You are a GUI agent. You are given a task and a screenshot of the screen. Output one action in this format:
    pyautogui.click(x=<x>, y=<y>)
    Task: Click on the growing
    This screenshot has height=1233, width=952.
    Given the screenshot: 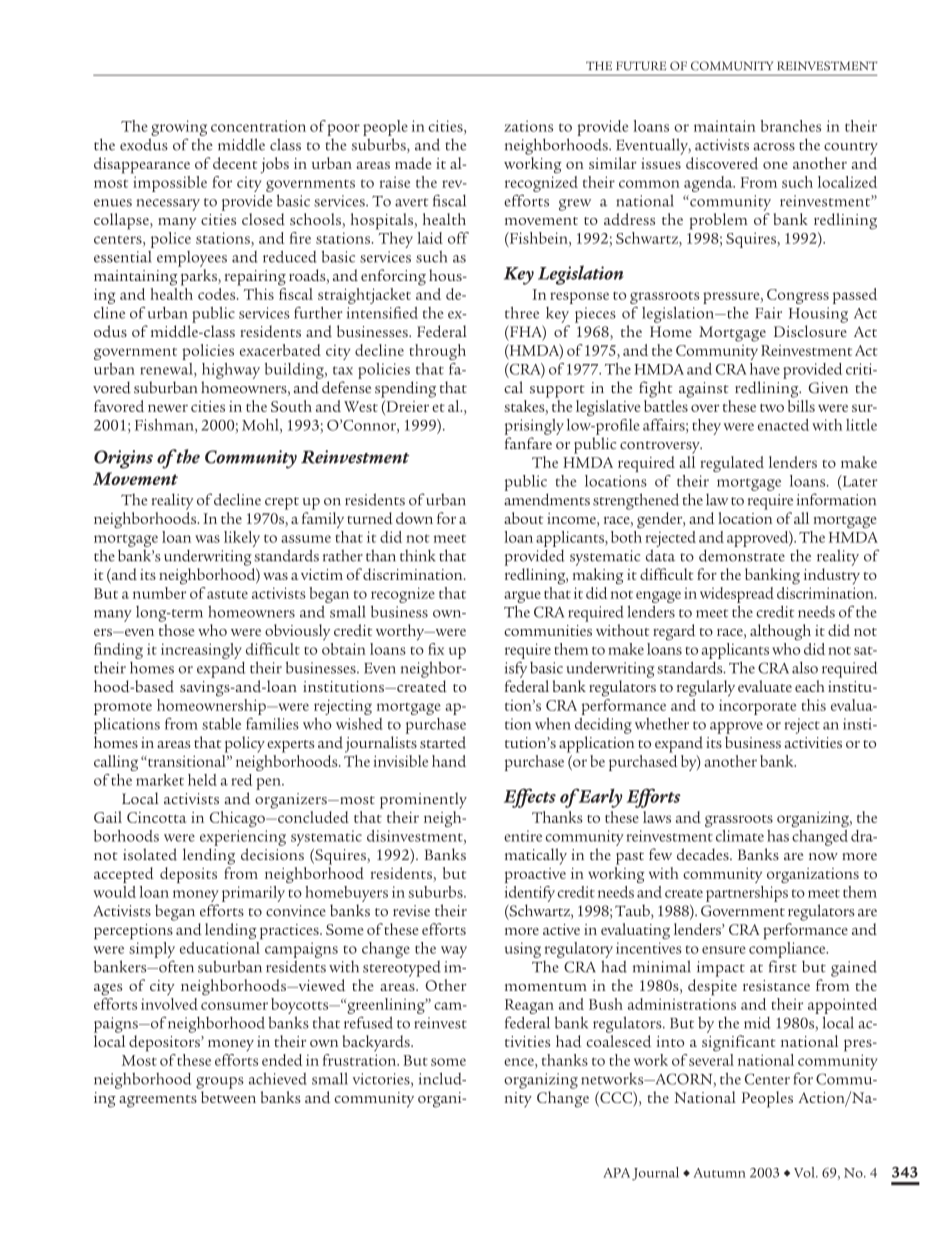 What is the action you would take?
    pyautogui.click(x=179, y=128)
